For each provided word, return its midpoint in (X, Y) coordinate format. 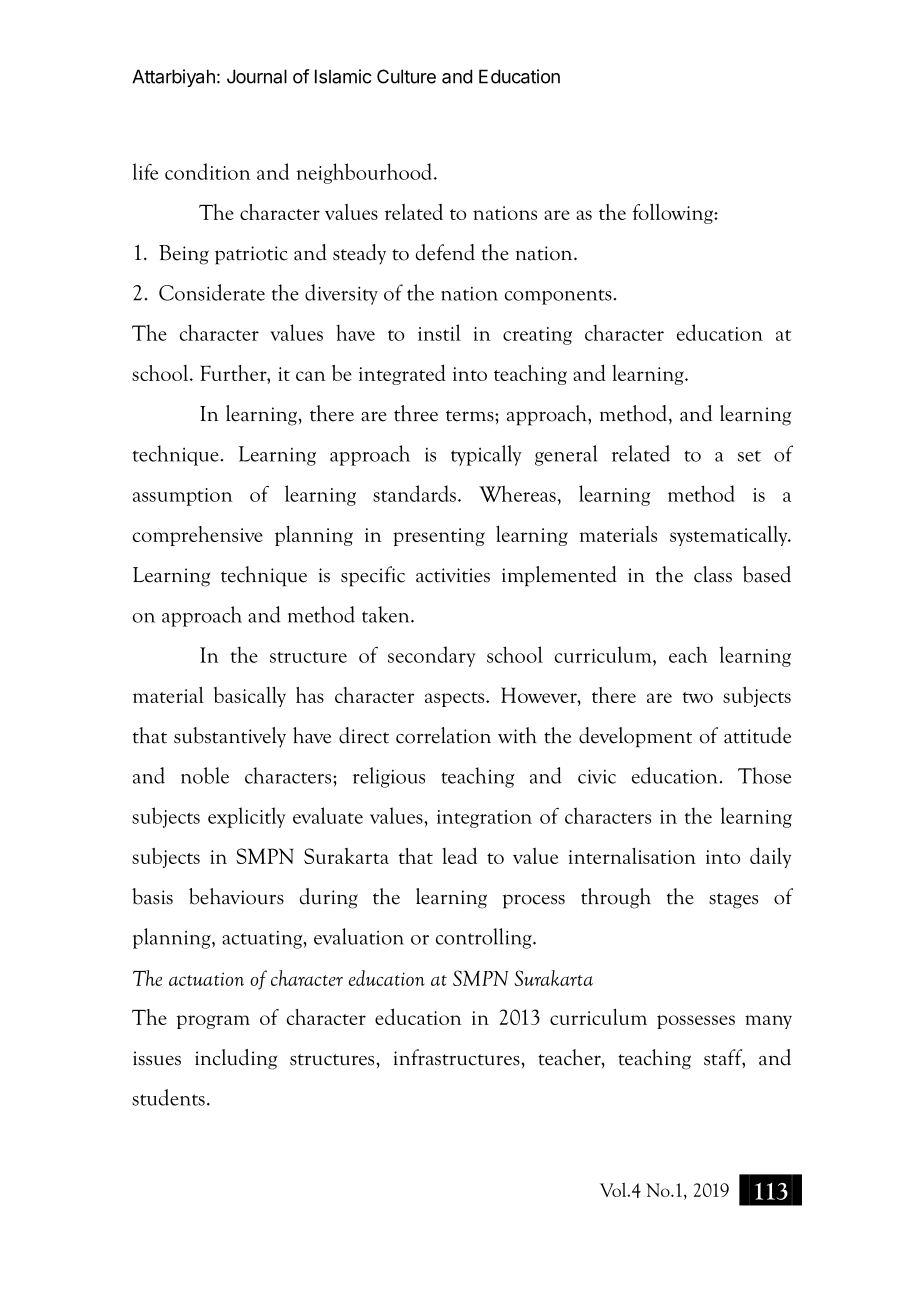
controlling (485, 938)
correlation (443, 735)
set (749, 456)
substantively (230, 737)
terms (471, 416)
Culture (406, 76)
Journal (257, 76)
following (674, 213)
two (698, 697)
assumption (183, 497)
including (236, 1059)
